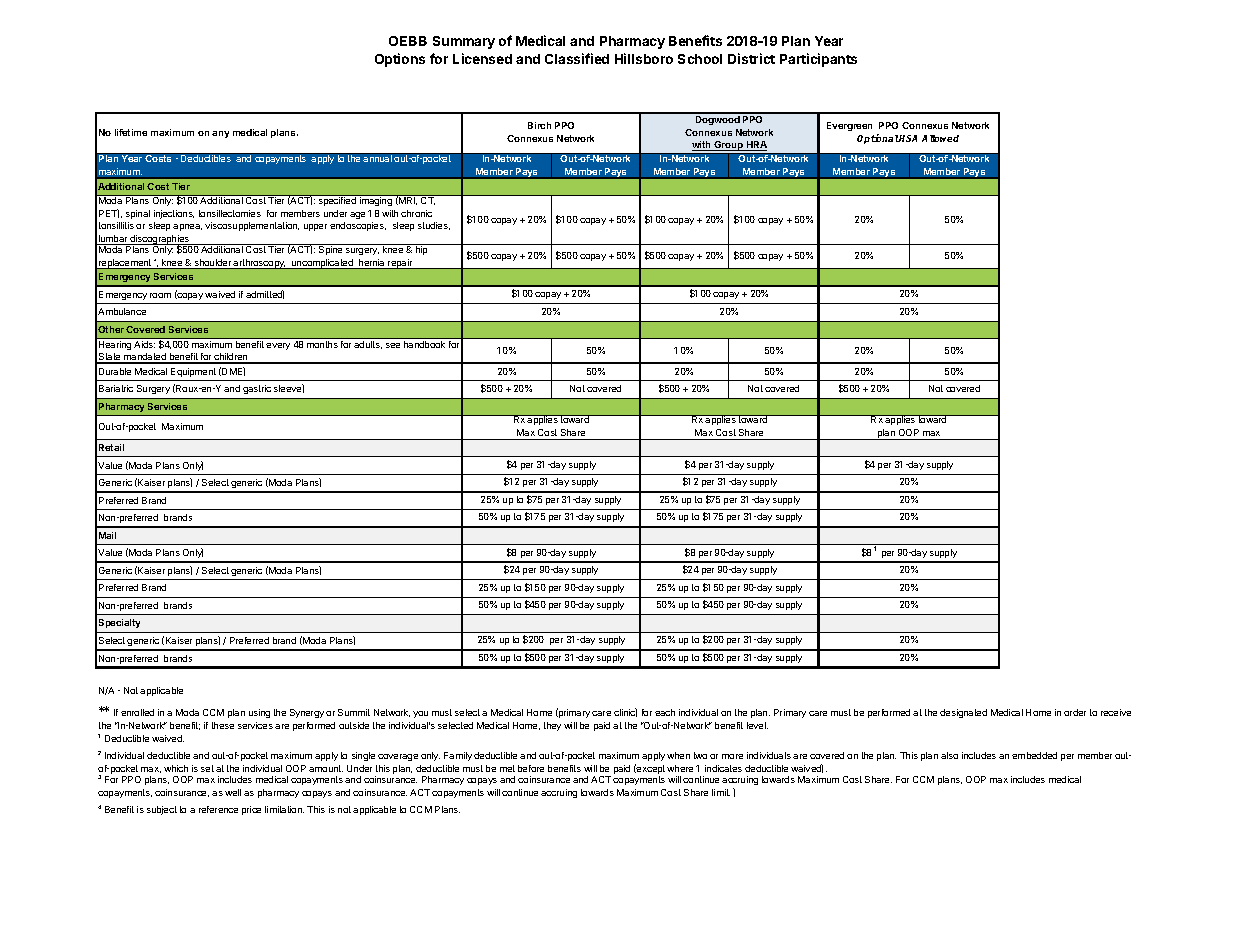 This screenshot has height=952, width=1233. What do you see at coordinates (818, 60) in the screenshot?
I see `Participants` at bounding box center [818, 60].
